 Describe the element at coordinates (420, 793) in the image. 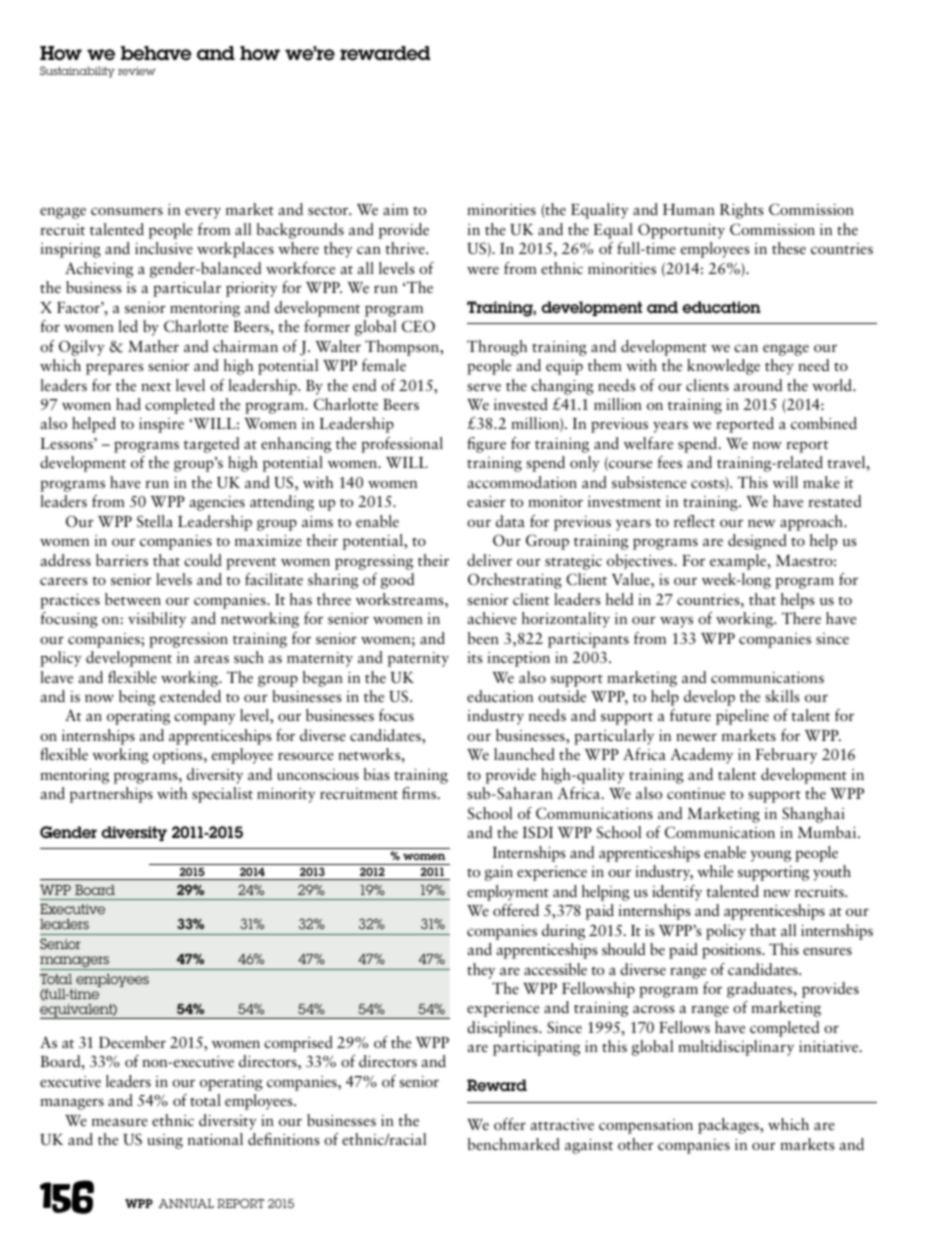

I see `firms` at that location.
